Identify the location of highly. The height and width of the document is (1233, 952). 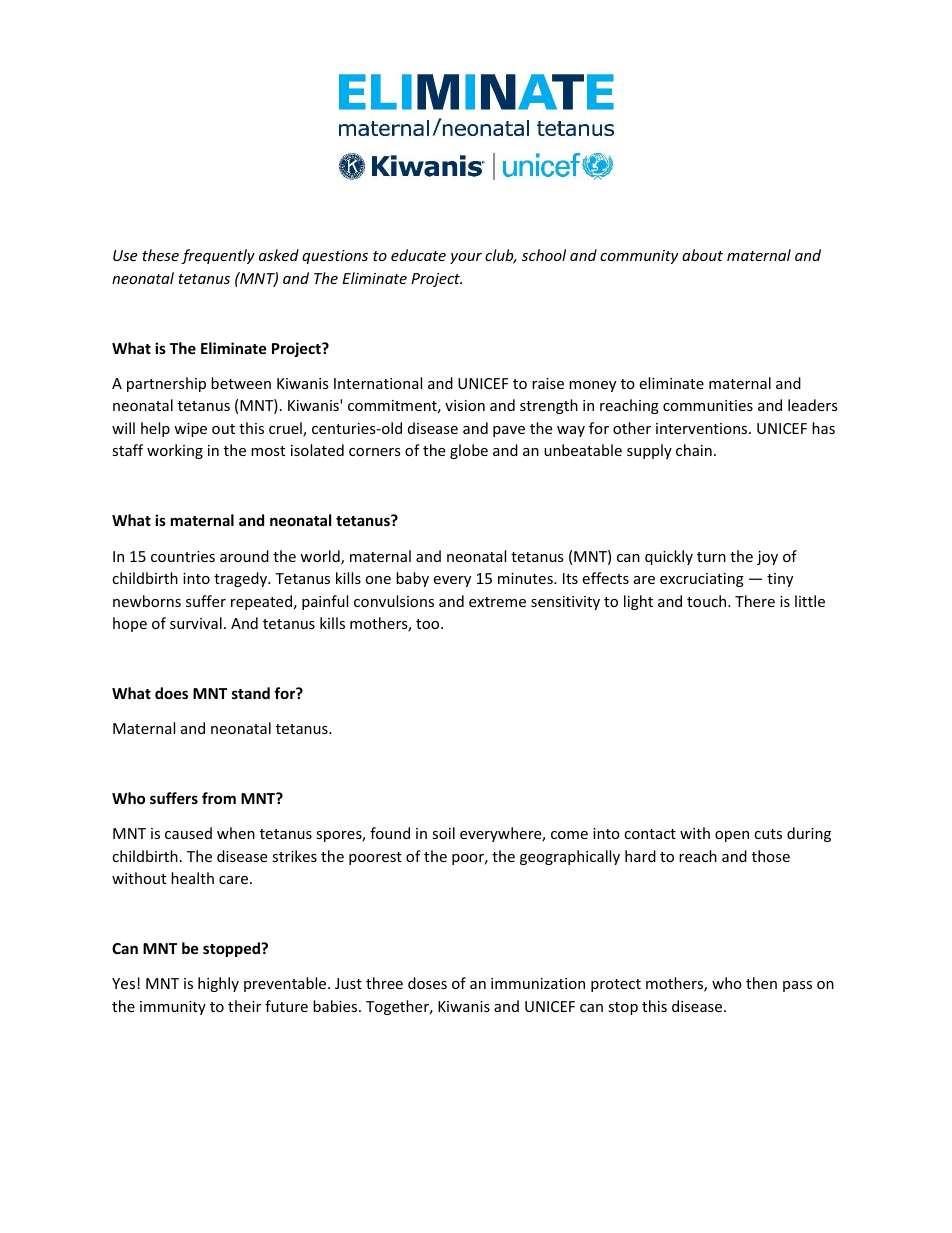
(218, 984).
